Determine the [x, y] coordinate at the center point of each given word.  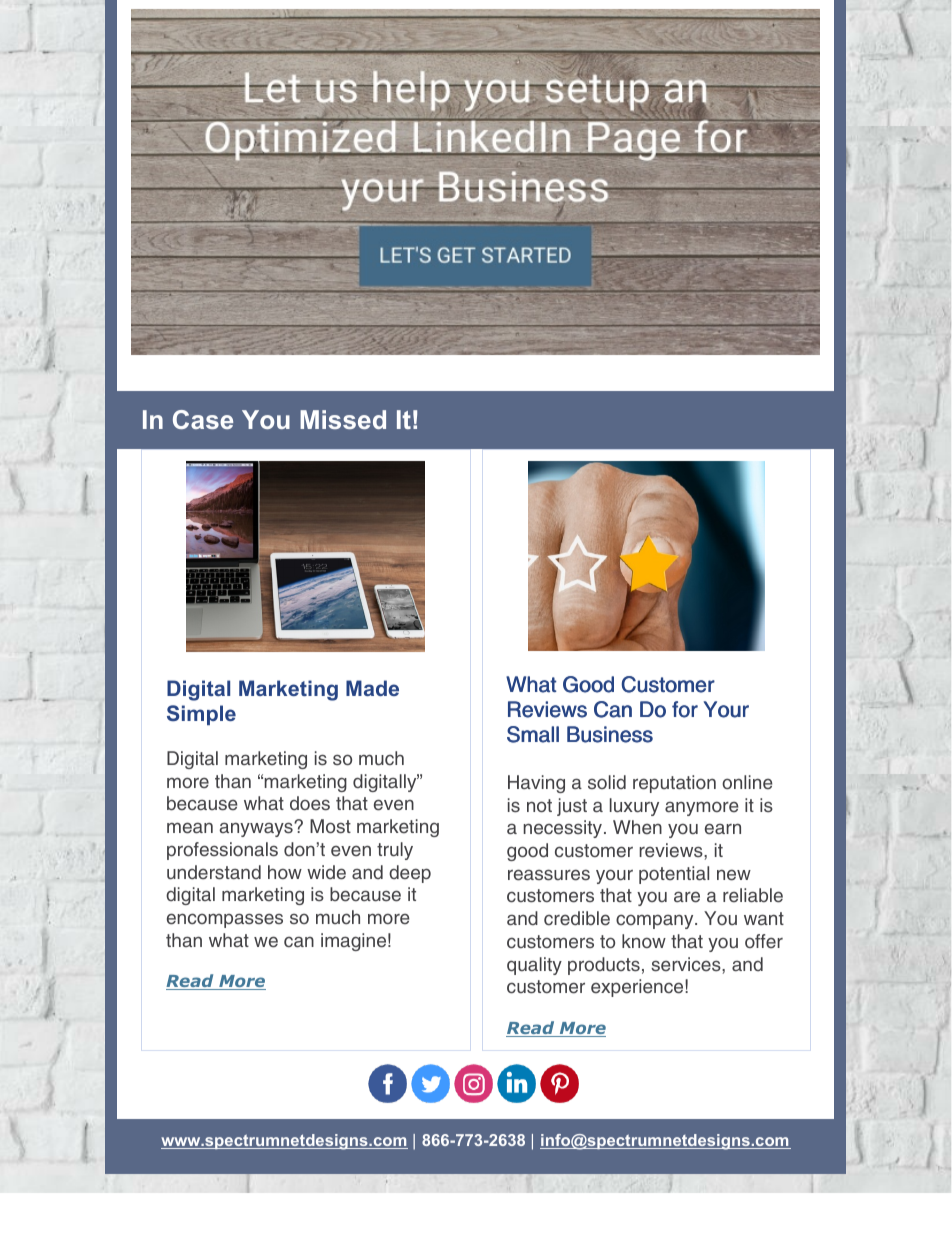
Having [536, 784]
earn [723, 829]
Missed [343, 419]
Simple [201, 715]
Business [610, 734]
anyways [257, 829]
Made [372, 688]
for [685, 709]
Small [533, 734]
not [539, 805]
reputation [674, 784]
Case [203, 419]
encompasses [225, 920]
